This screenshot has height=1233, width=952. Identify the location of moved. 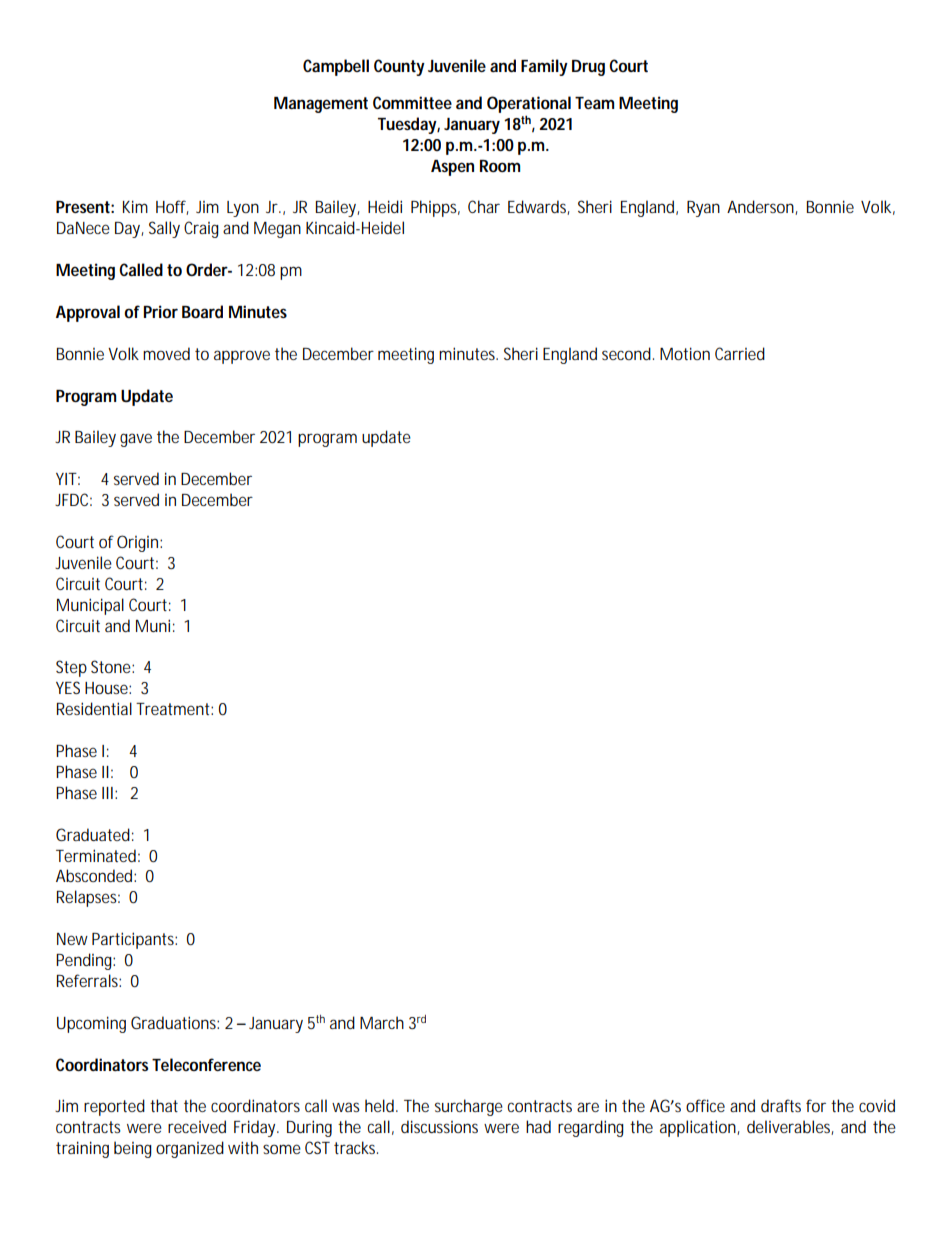
(166, 353).
